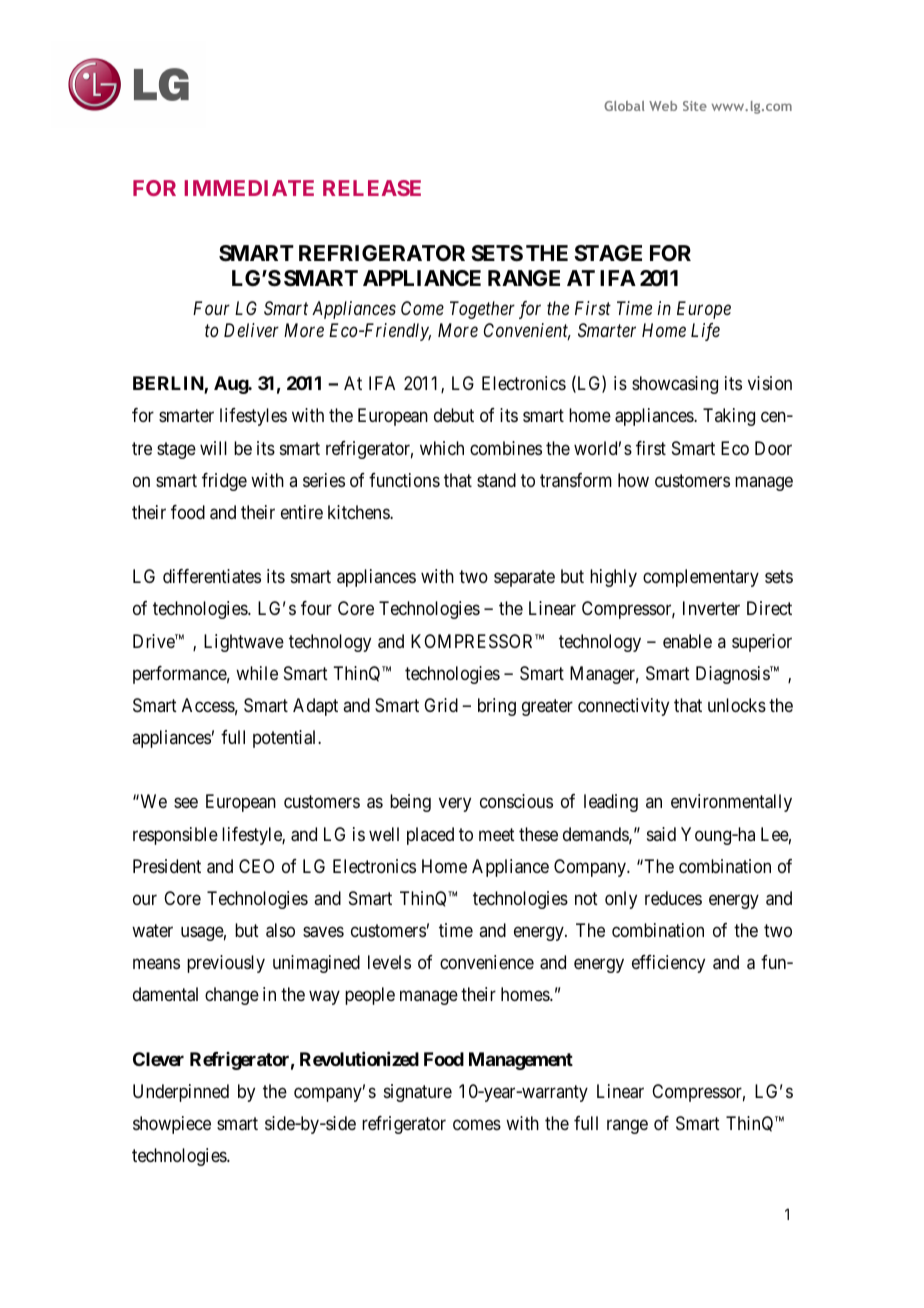 Image resolution: width=924 pixels, height=1308 pixels. I want to click on RELEASE, so click(372, 188).
